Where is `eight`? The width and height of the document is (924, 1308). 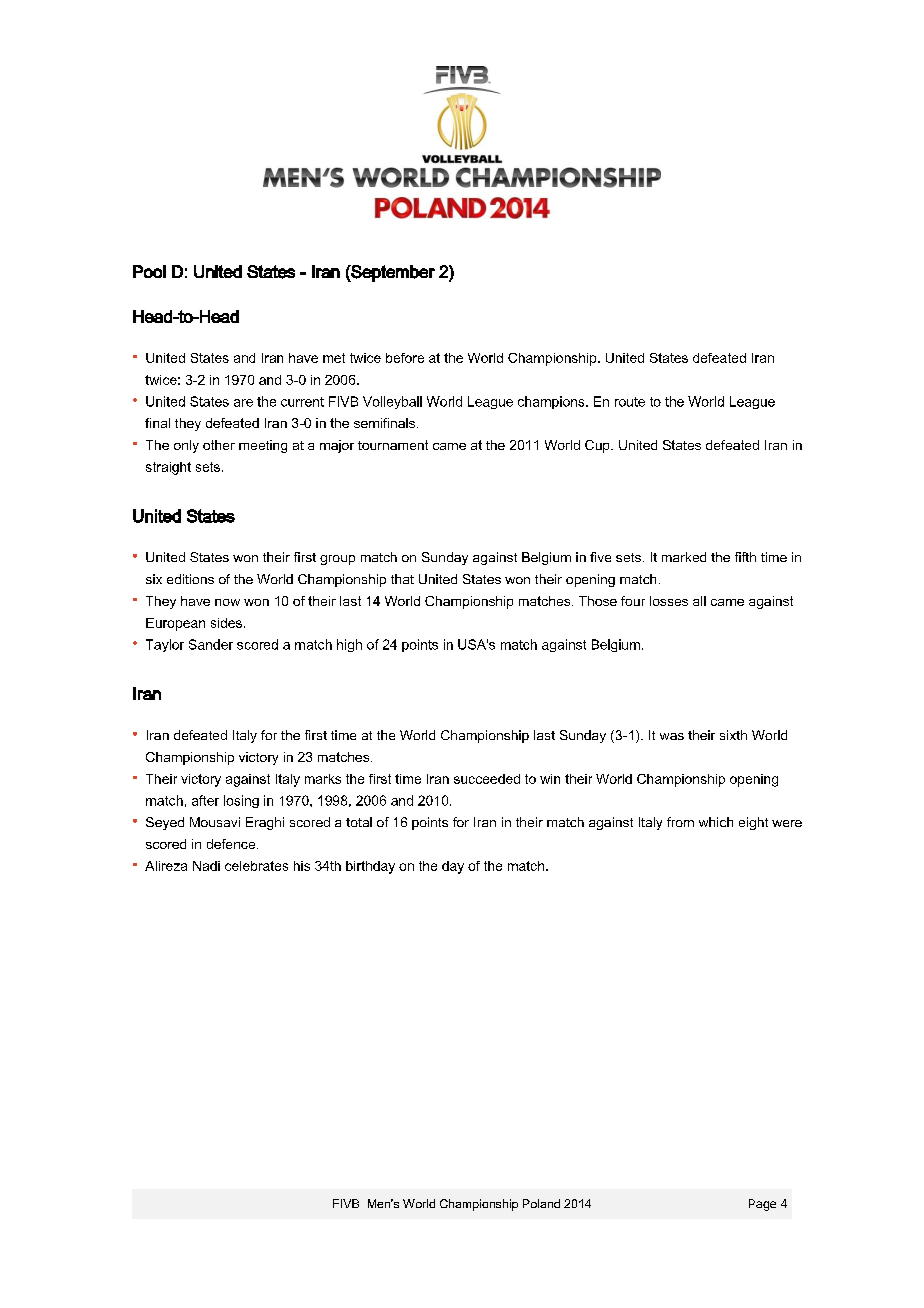
eight is located at coordinates (753, 823).
